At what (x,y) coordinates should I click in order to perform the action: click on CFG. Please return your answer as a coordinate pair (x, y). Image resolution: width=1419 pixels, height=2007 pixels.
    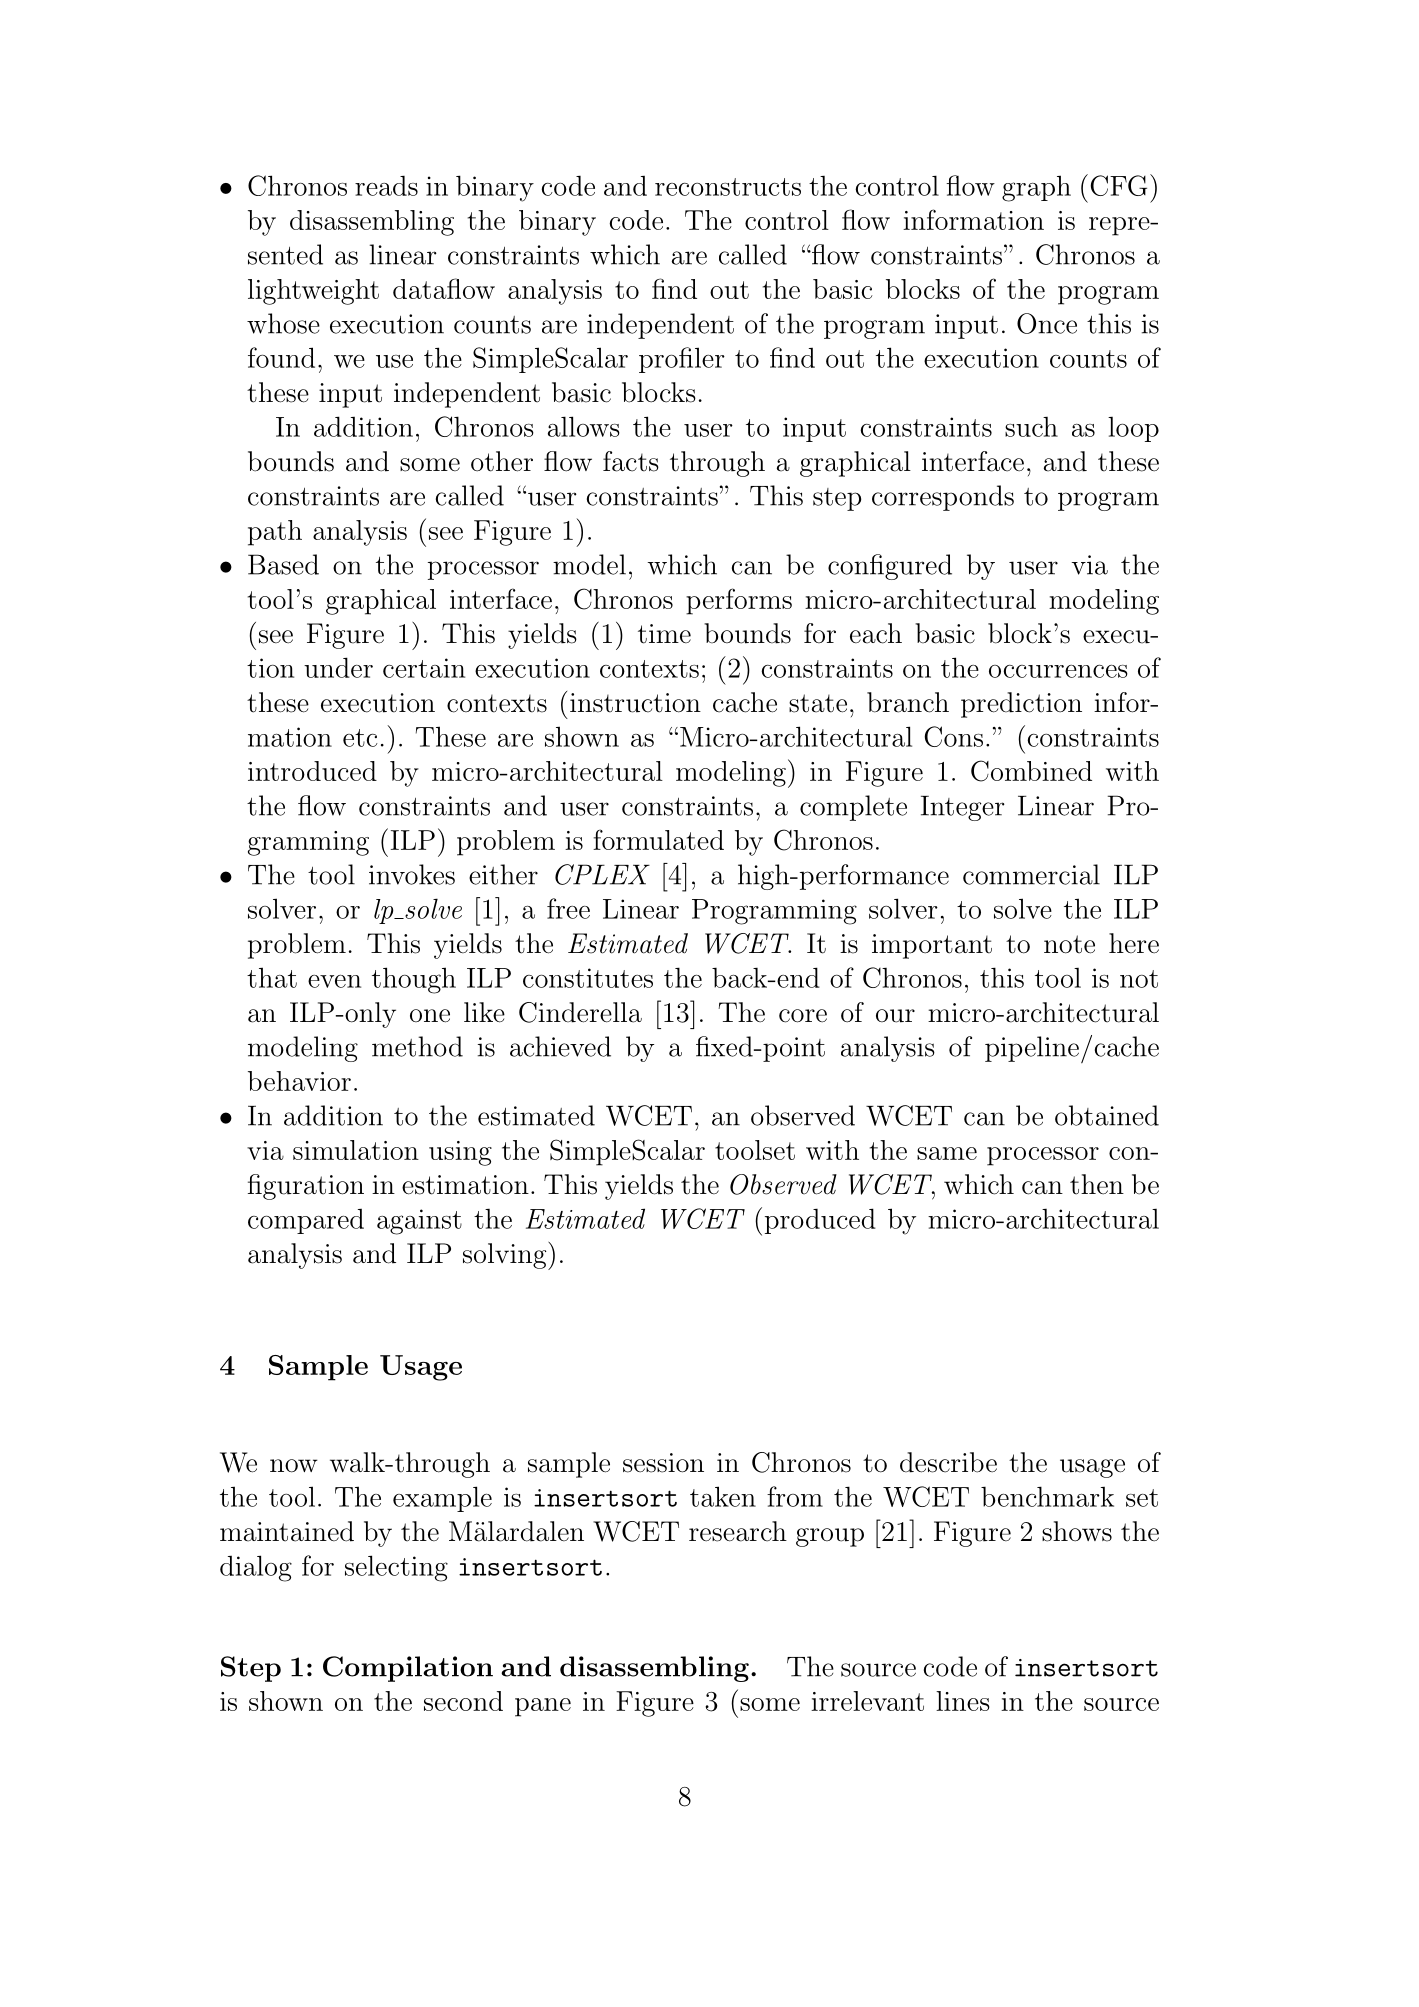
    Looking at the image, I should click on (1119, 185).
